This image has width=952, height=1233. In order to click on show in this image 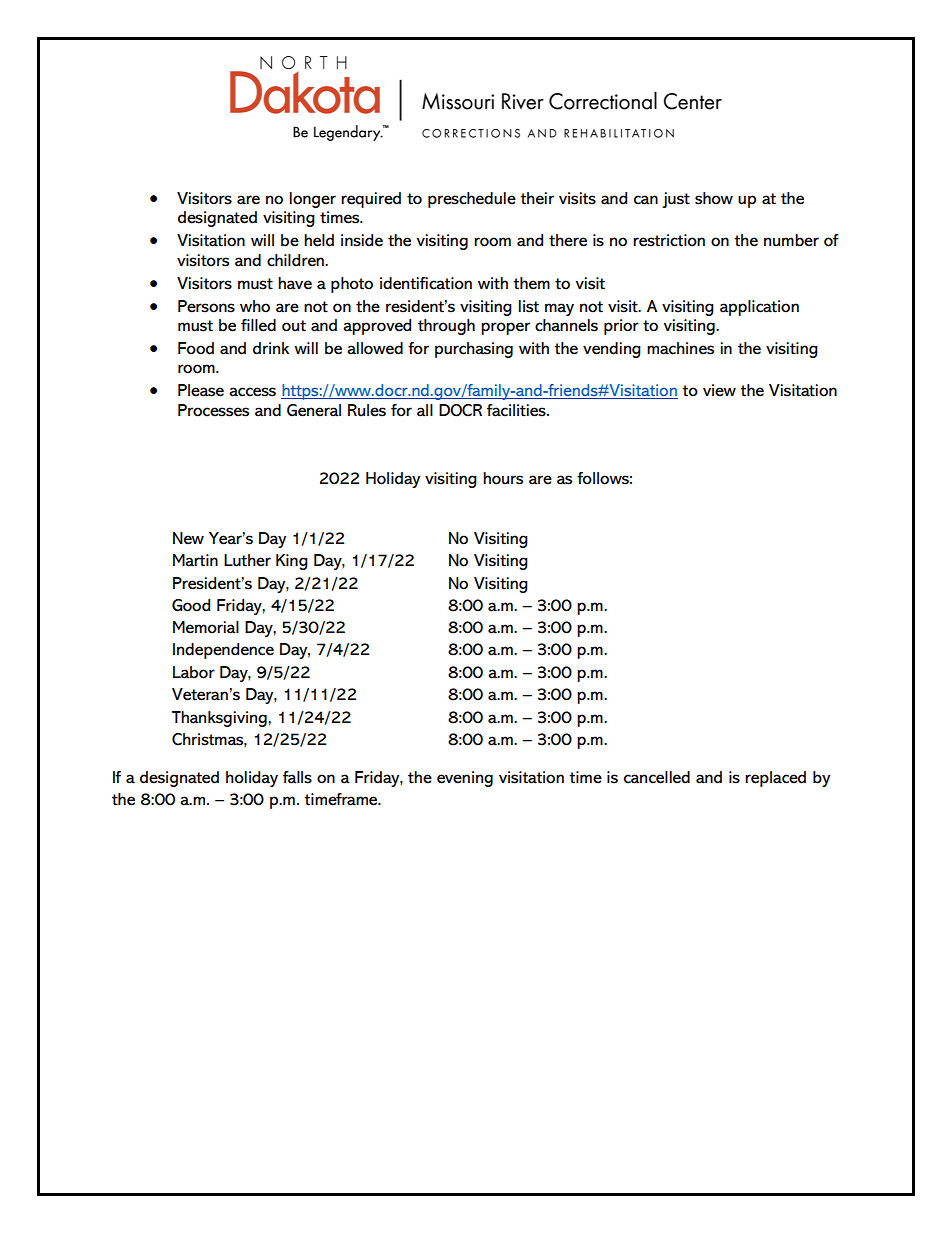, I will do `click(714, 198)`.
